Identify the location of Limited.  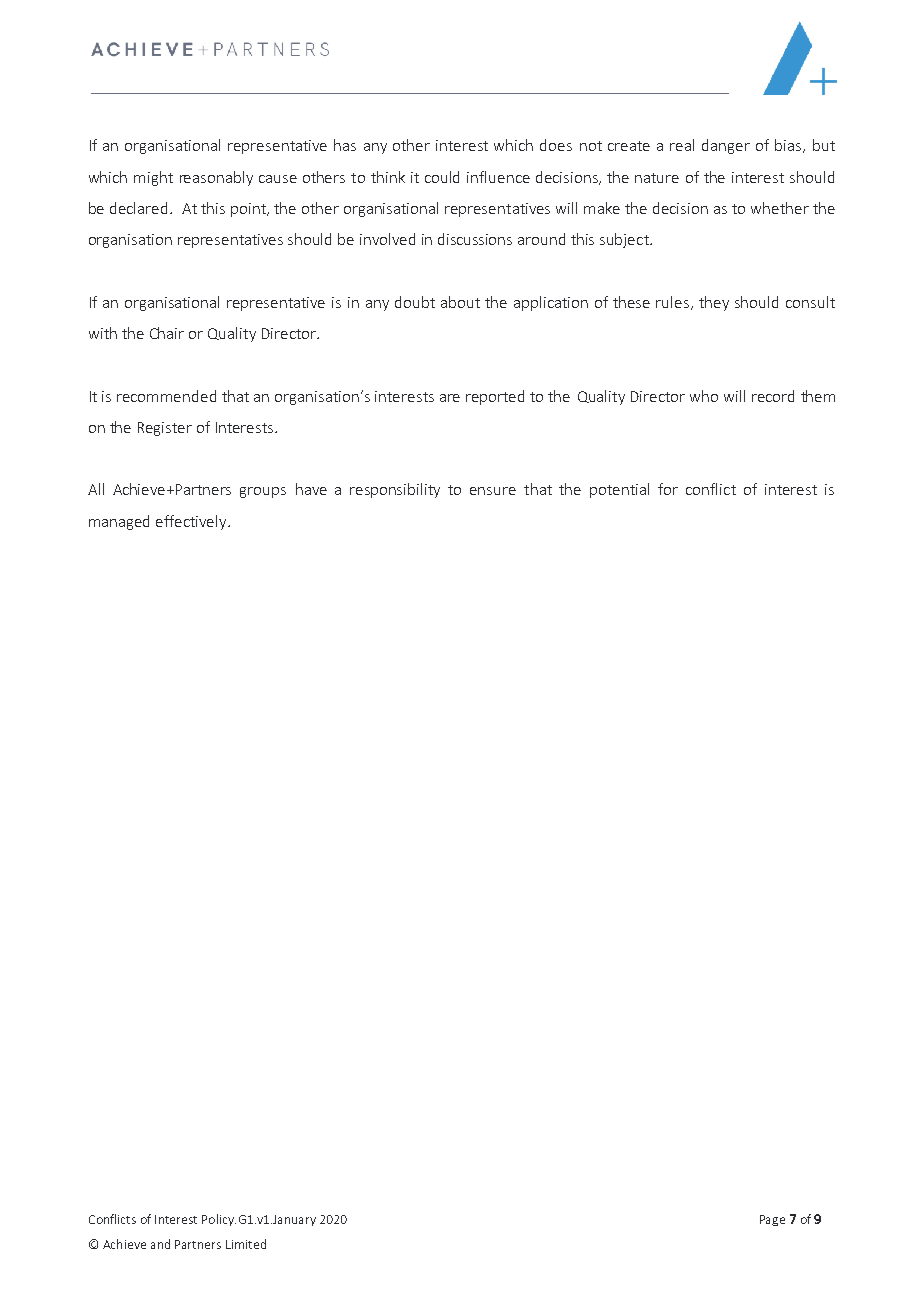
(246, 1244).
